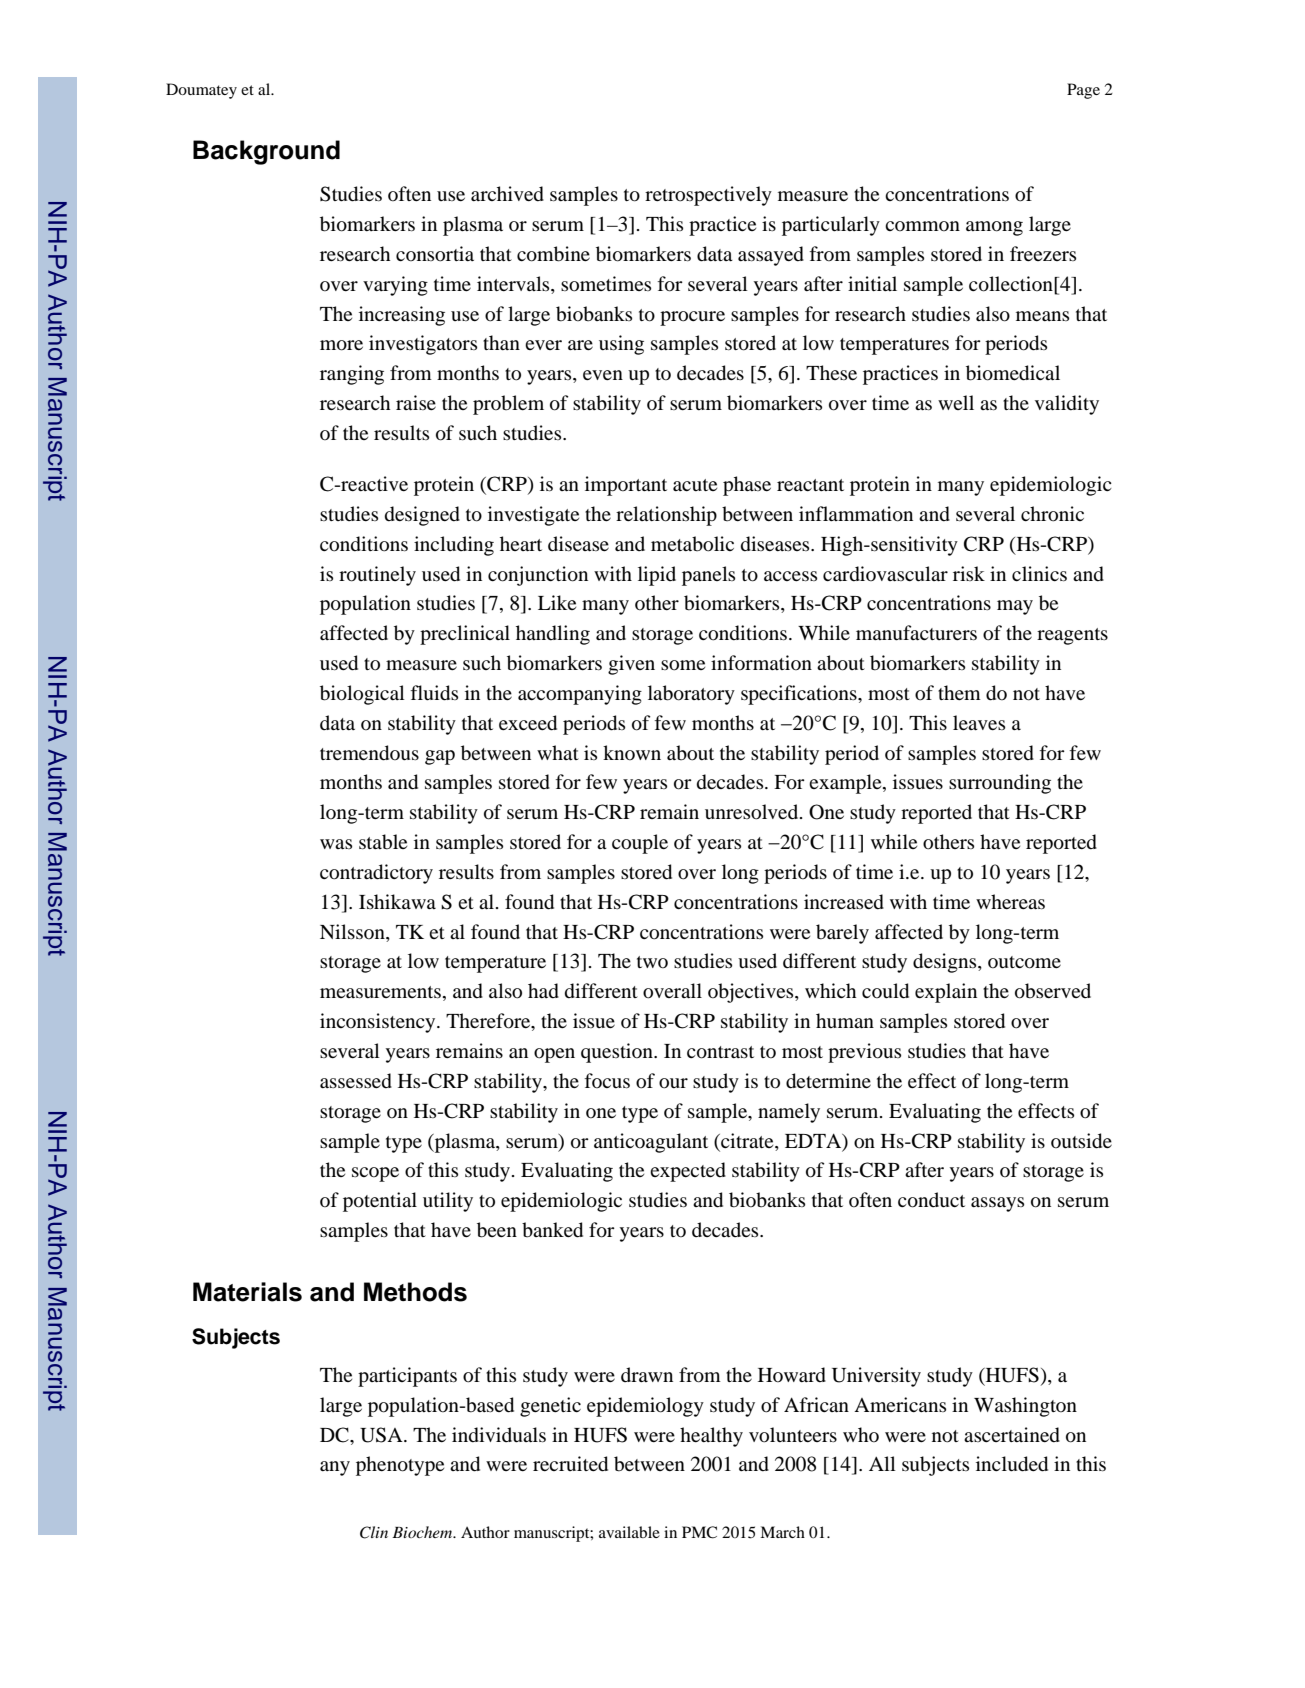 The width and height of the image is (1305, 1688). I want to click on scope, so click(375, 1174).
